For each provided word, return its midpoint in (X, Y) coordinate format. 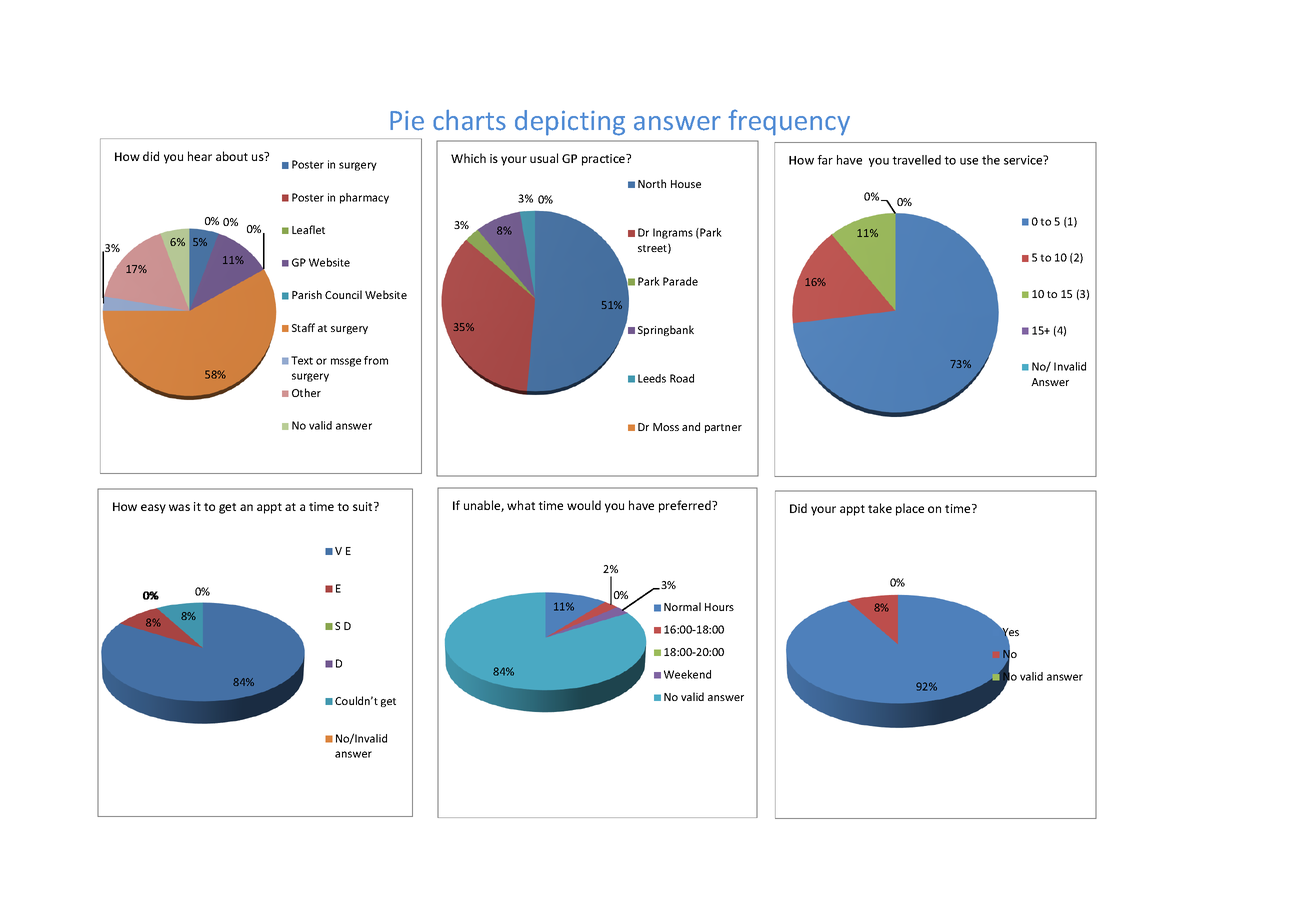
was (179, 507)
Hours (719, 607)
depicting (570, 123)
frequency (789, 122)
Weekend (687, 674)
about (232, 156)
